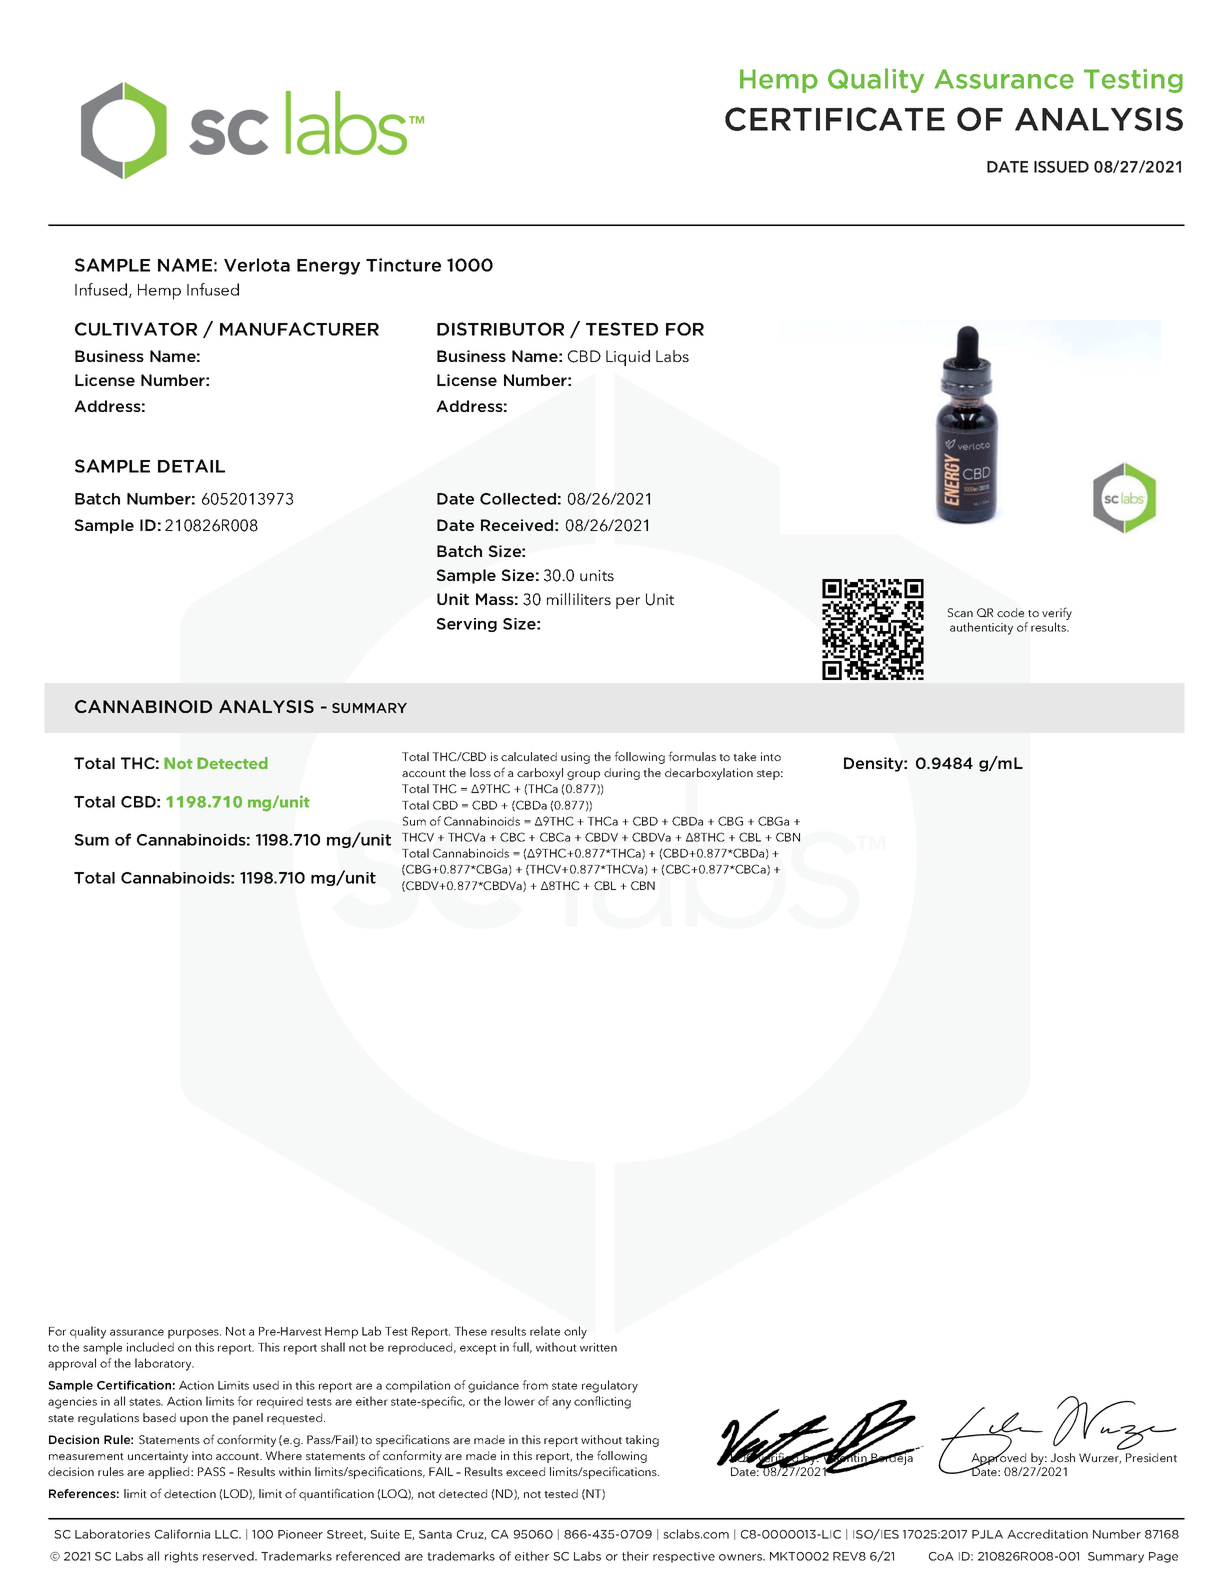 The width and height of the screenshot is (1231, 1593). Describe the element at coordinates (744, 756) in the screenshot. I see `take` at that location.
